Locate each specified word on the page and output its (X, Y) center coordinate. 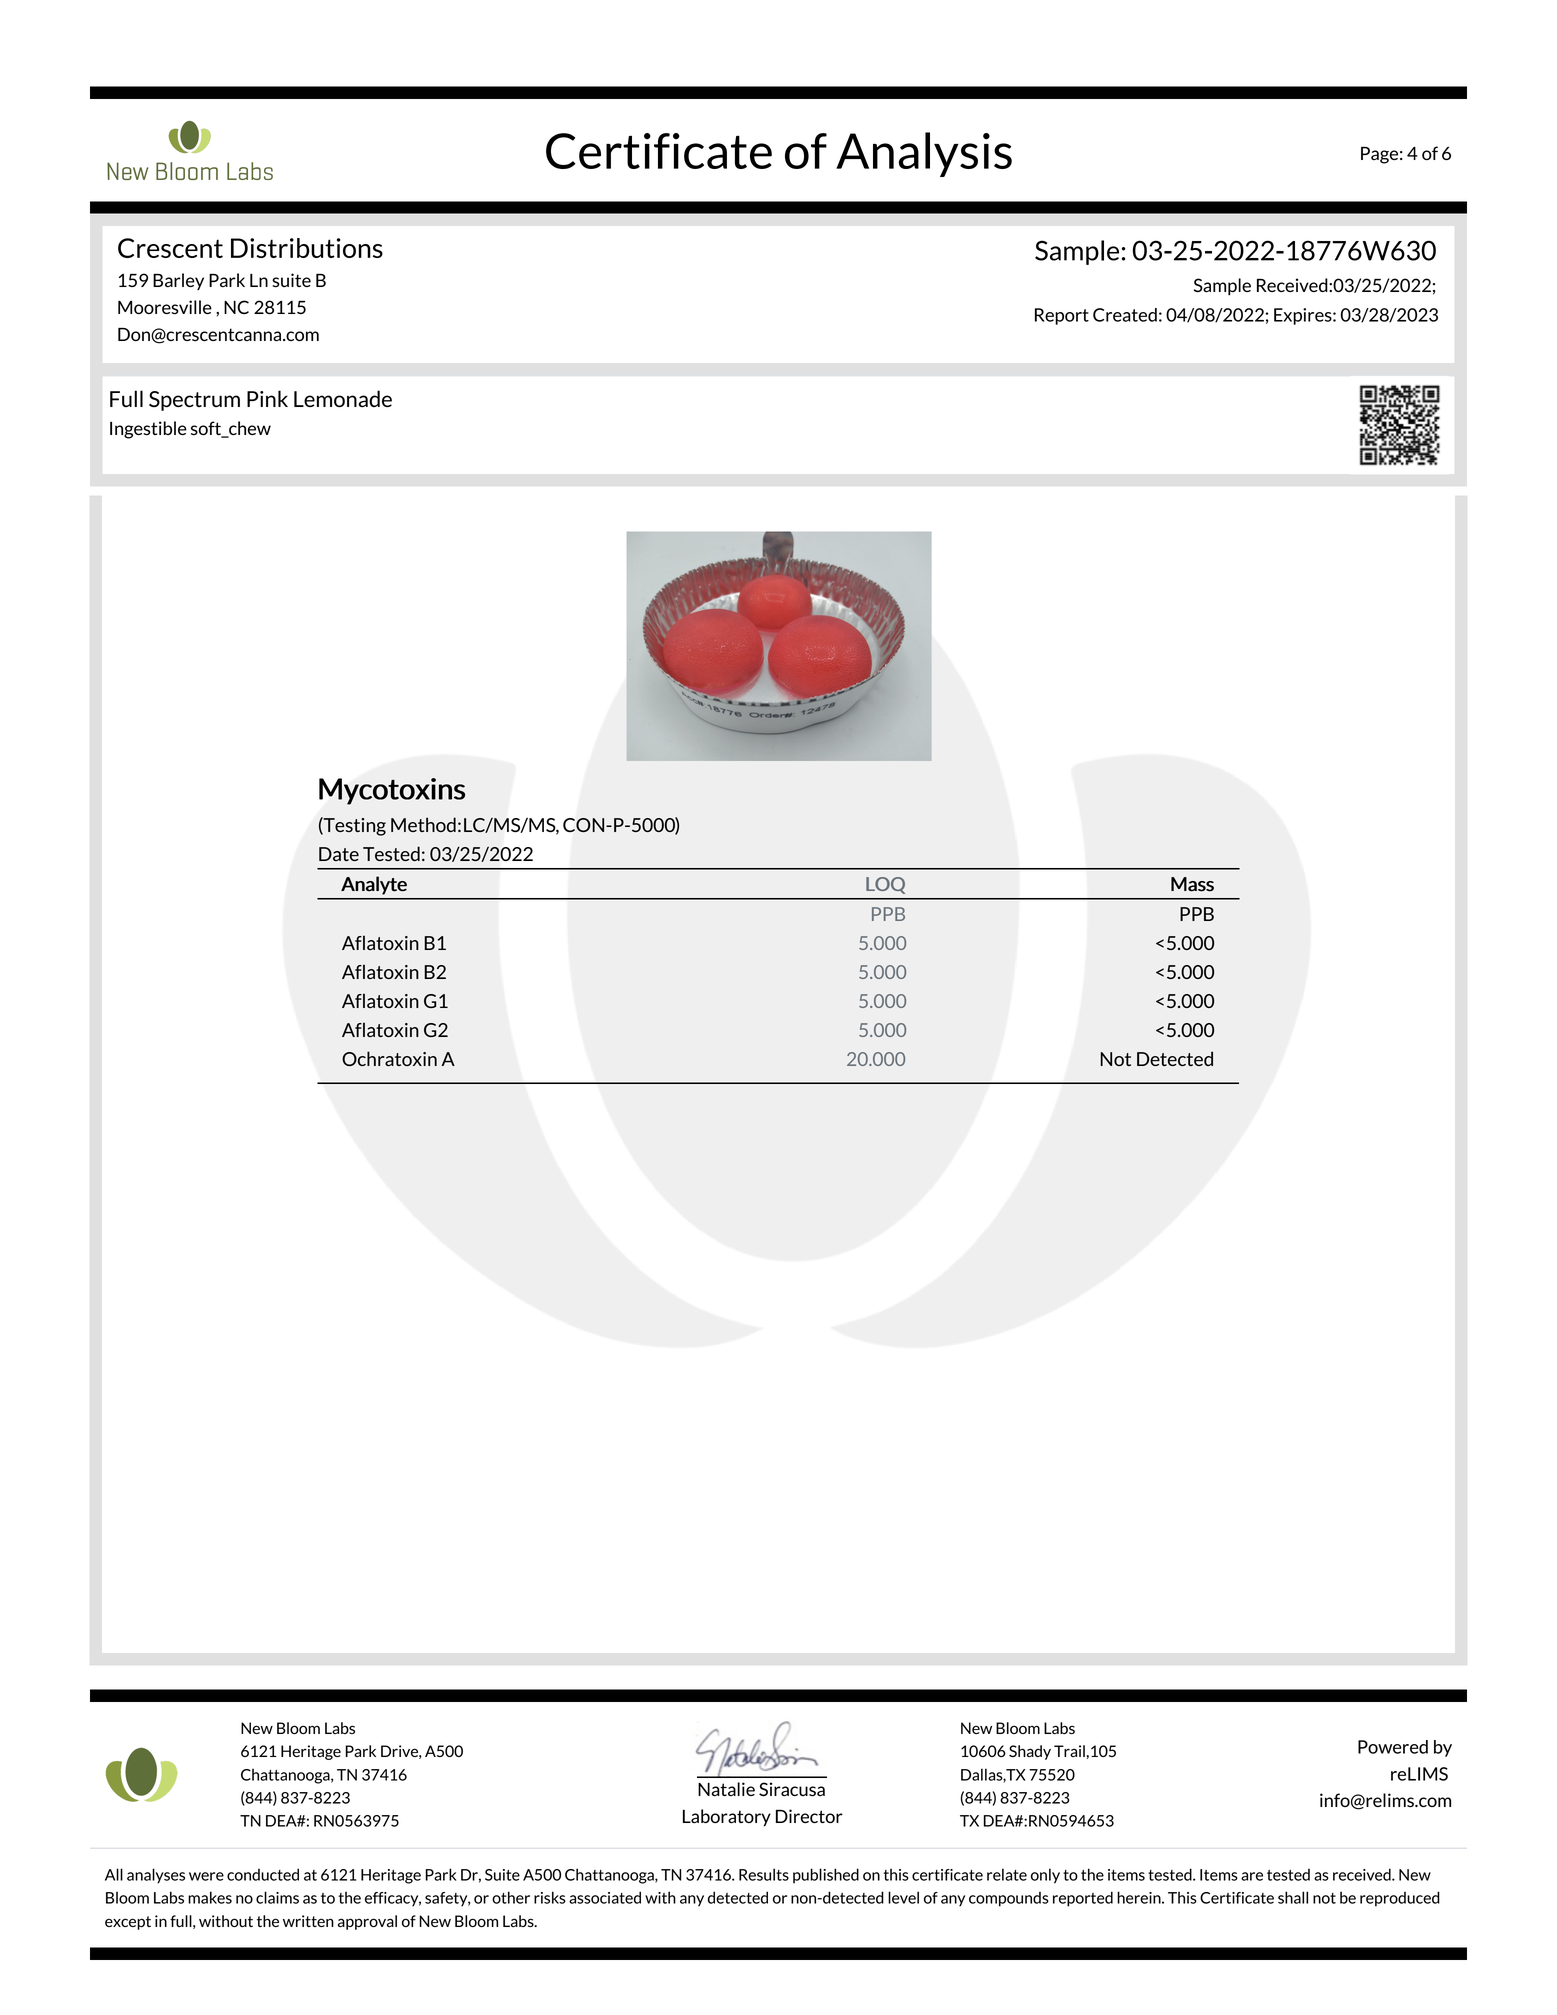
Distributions (307, 248)
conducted (263, 1874)
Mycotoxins (392, 791)
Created (1125, 315)
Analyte (374, 885)
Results (764, 1874)
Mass (1192, 884)
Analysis (924, 154)
